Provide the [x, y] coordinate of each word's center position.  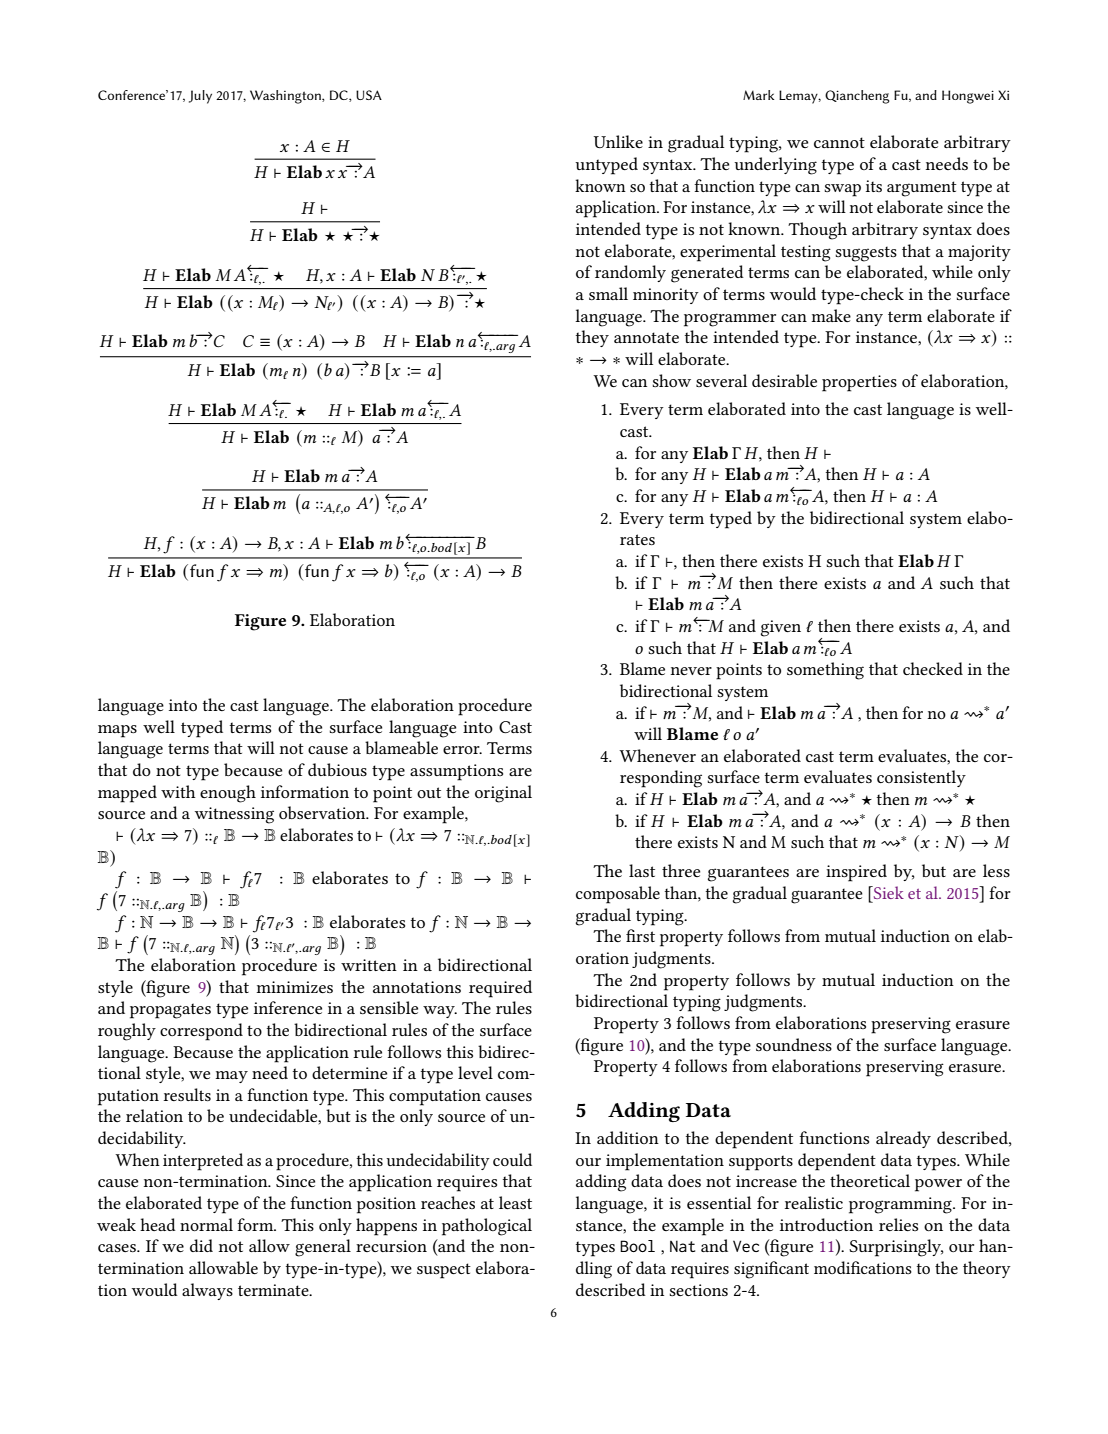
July [200, 97]
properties [859, 383]
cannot [839, 142]
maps [117, 731]
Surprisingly [896, 1248]
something [825, 671]
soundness [794, 1044]
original [503, 794]
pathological [487, 1227]
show [671, 380]
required [500, 989]
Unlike [618, 141]
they [592, 338]
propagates [170, 1011]
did [201, 1245]
